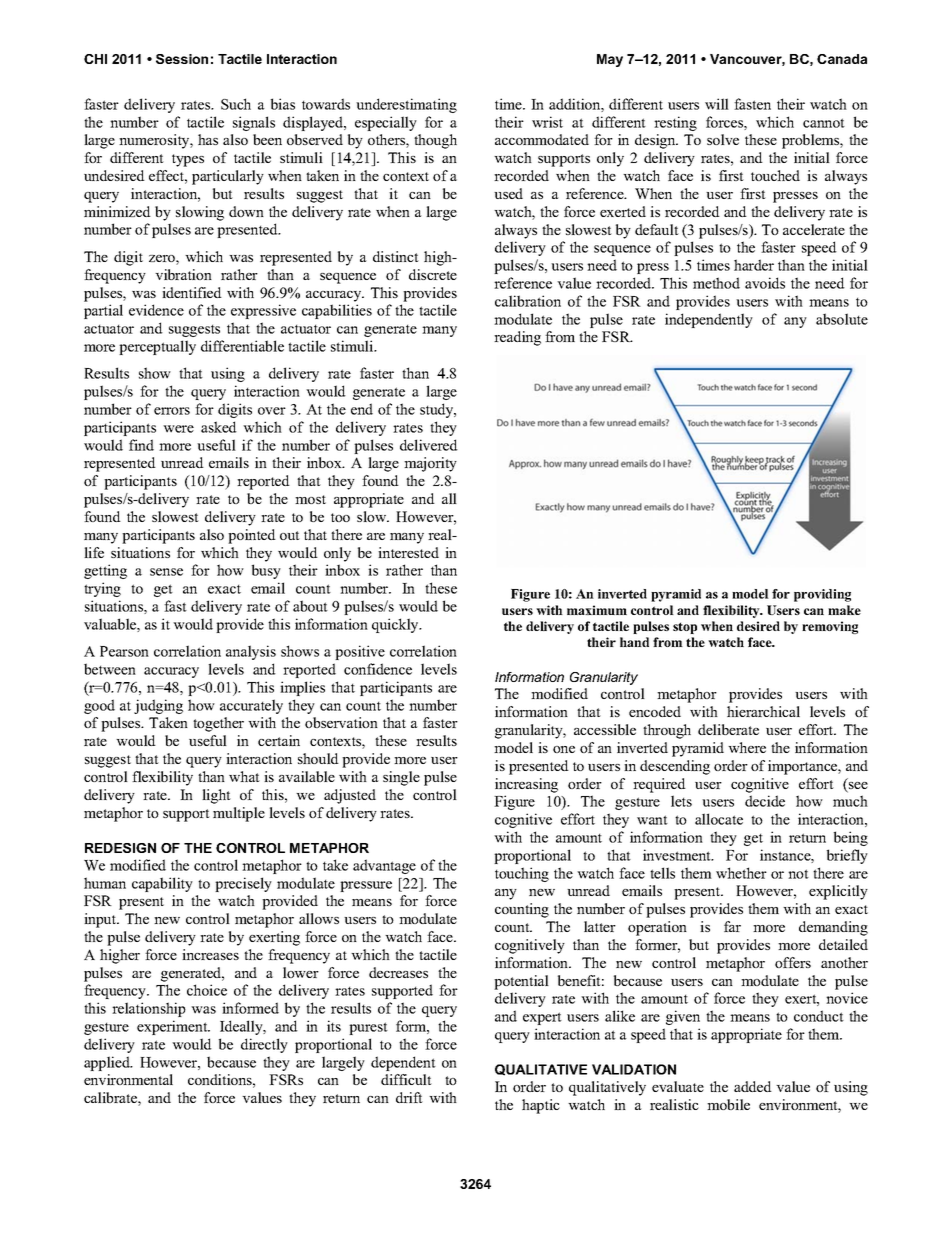 This image has height=1233, width=952. Describe the element at coordinates (429, 445) in the image. I see `delivered` at that location.
